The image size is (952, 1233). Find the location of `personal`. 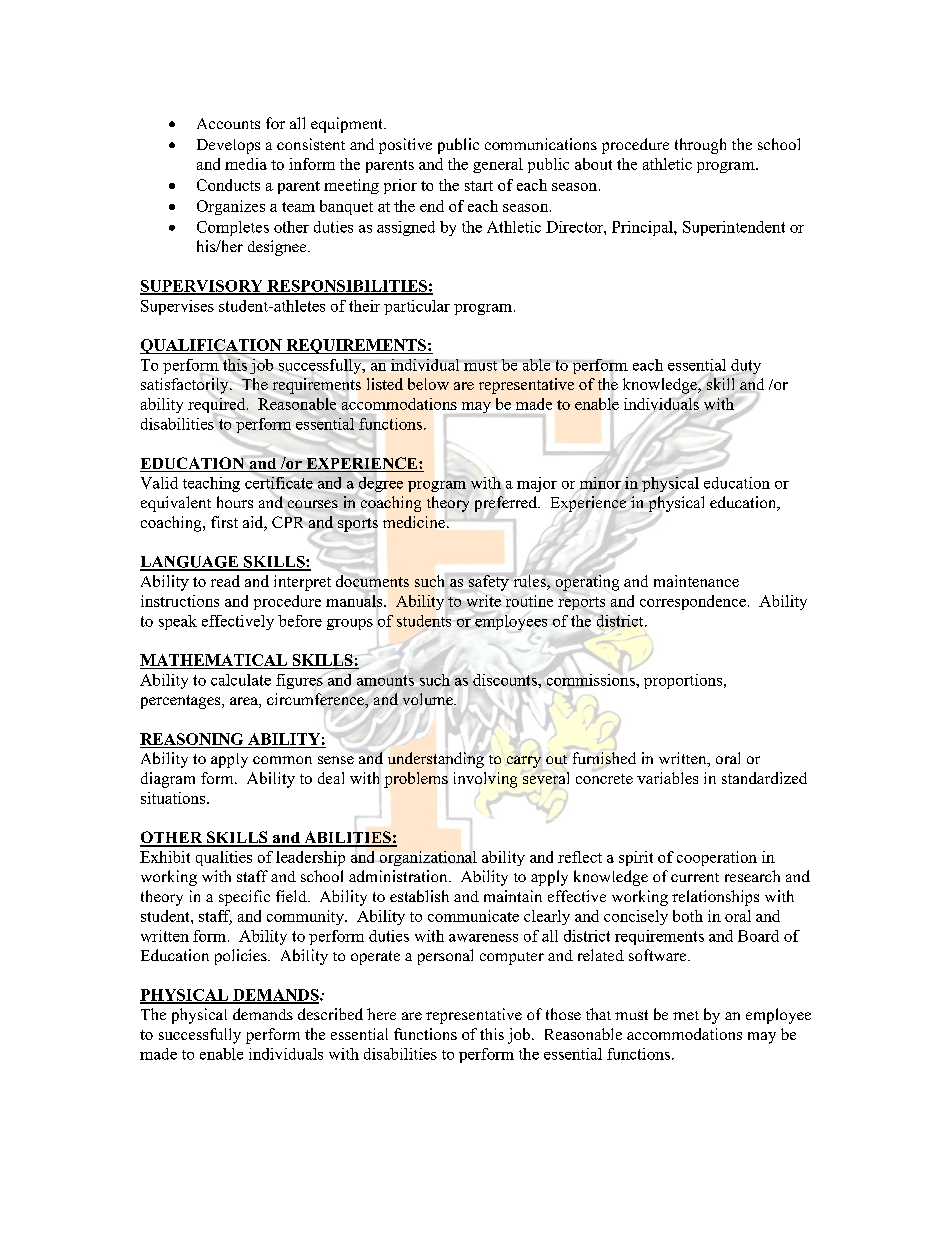

personal is located at coordinates (445, 957).
